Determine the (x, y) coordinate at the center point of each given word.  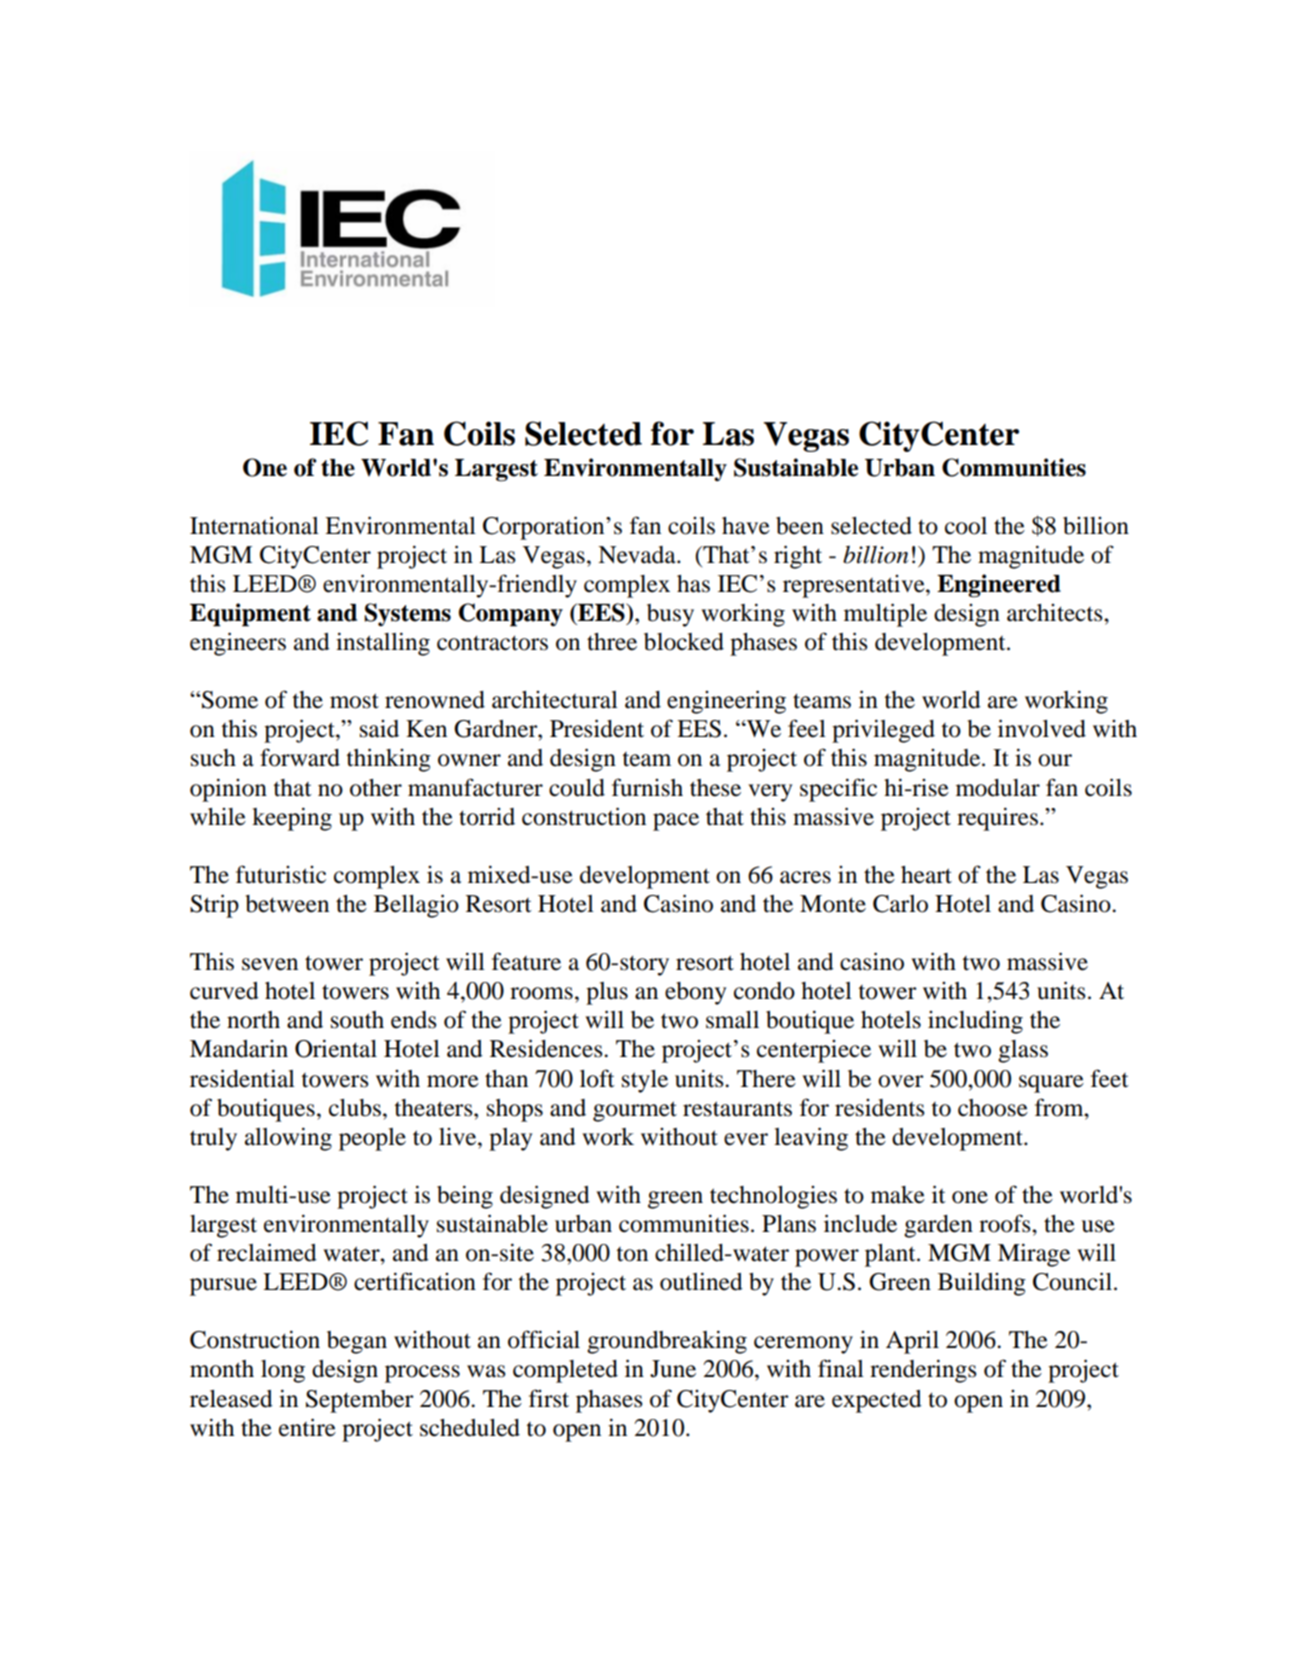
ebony (695, 993)
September (360, 1401)
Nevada (638, 555)
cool (966, 526)
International (254, 525)
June (673, 1369)
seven (270, 964)
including (975, 1022)
